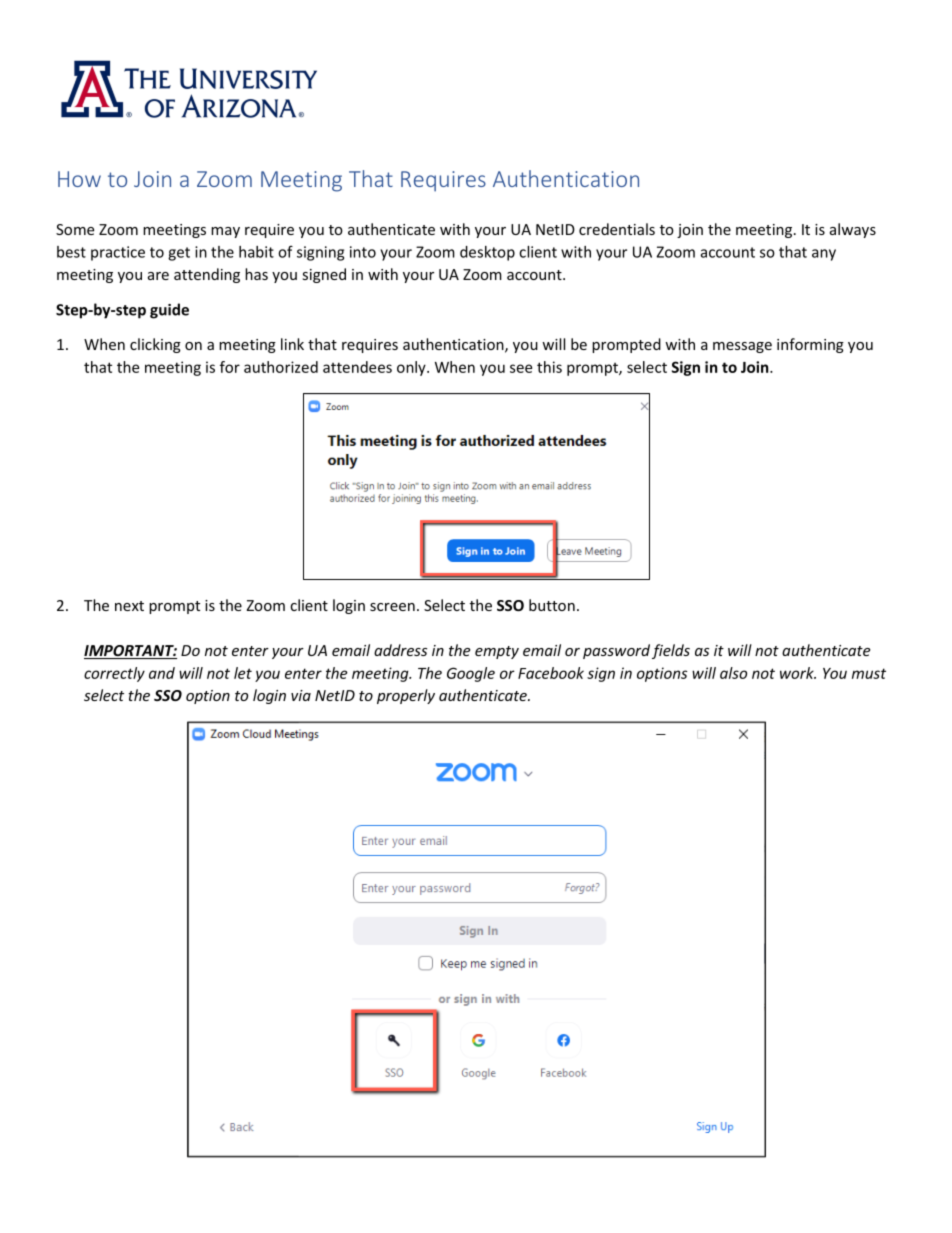 The image size is (952, 1233). What do you see at coordinates (742, 347) in the screenshot?
I see `message` at bounding box center [742, 347].
